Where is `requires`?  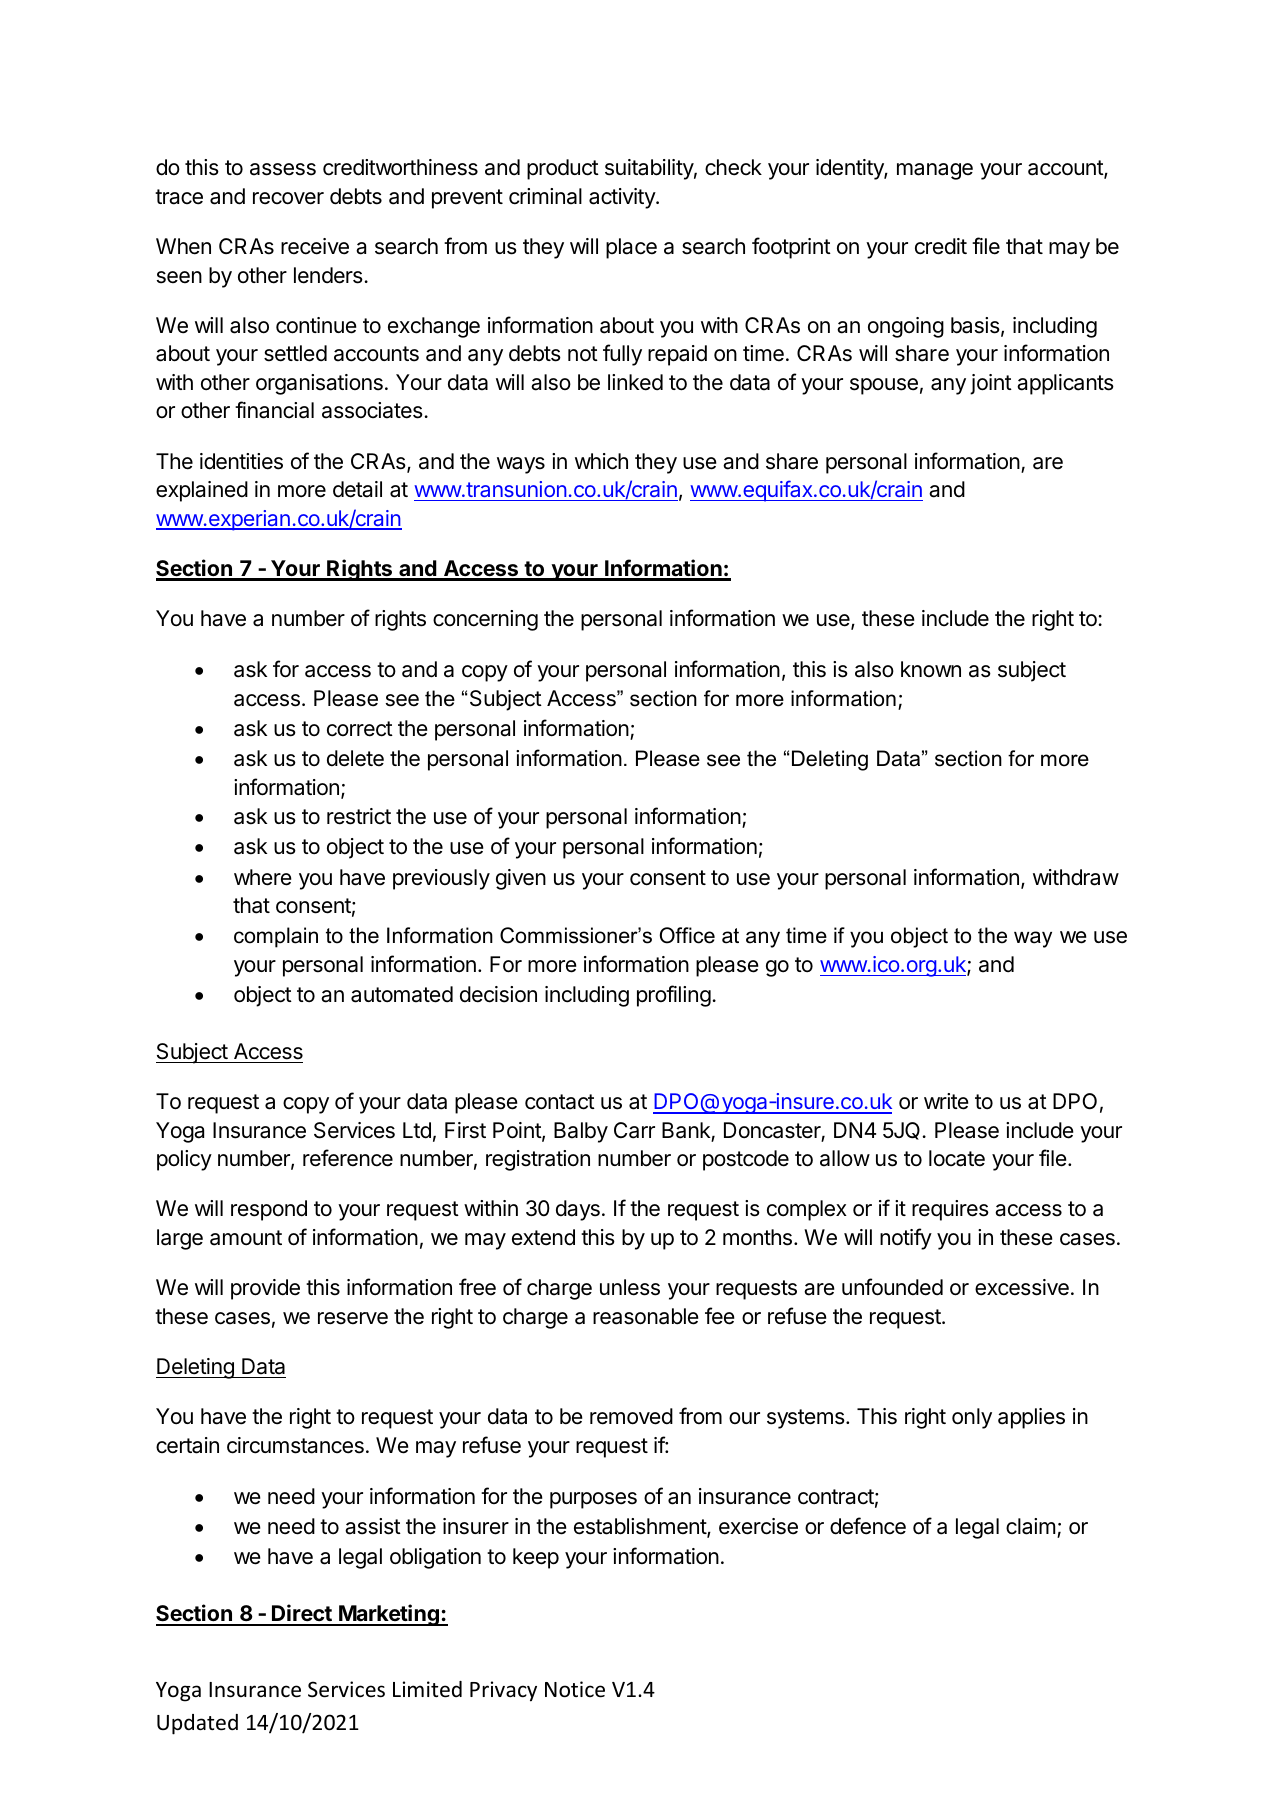
requires is located at coordinates (950, 1210).
